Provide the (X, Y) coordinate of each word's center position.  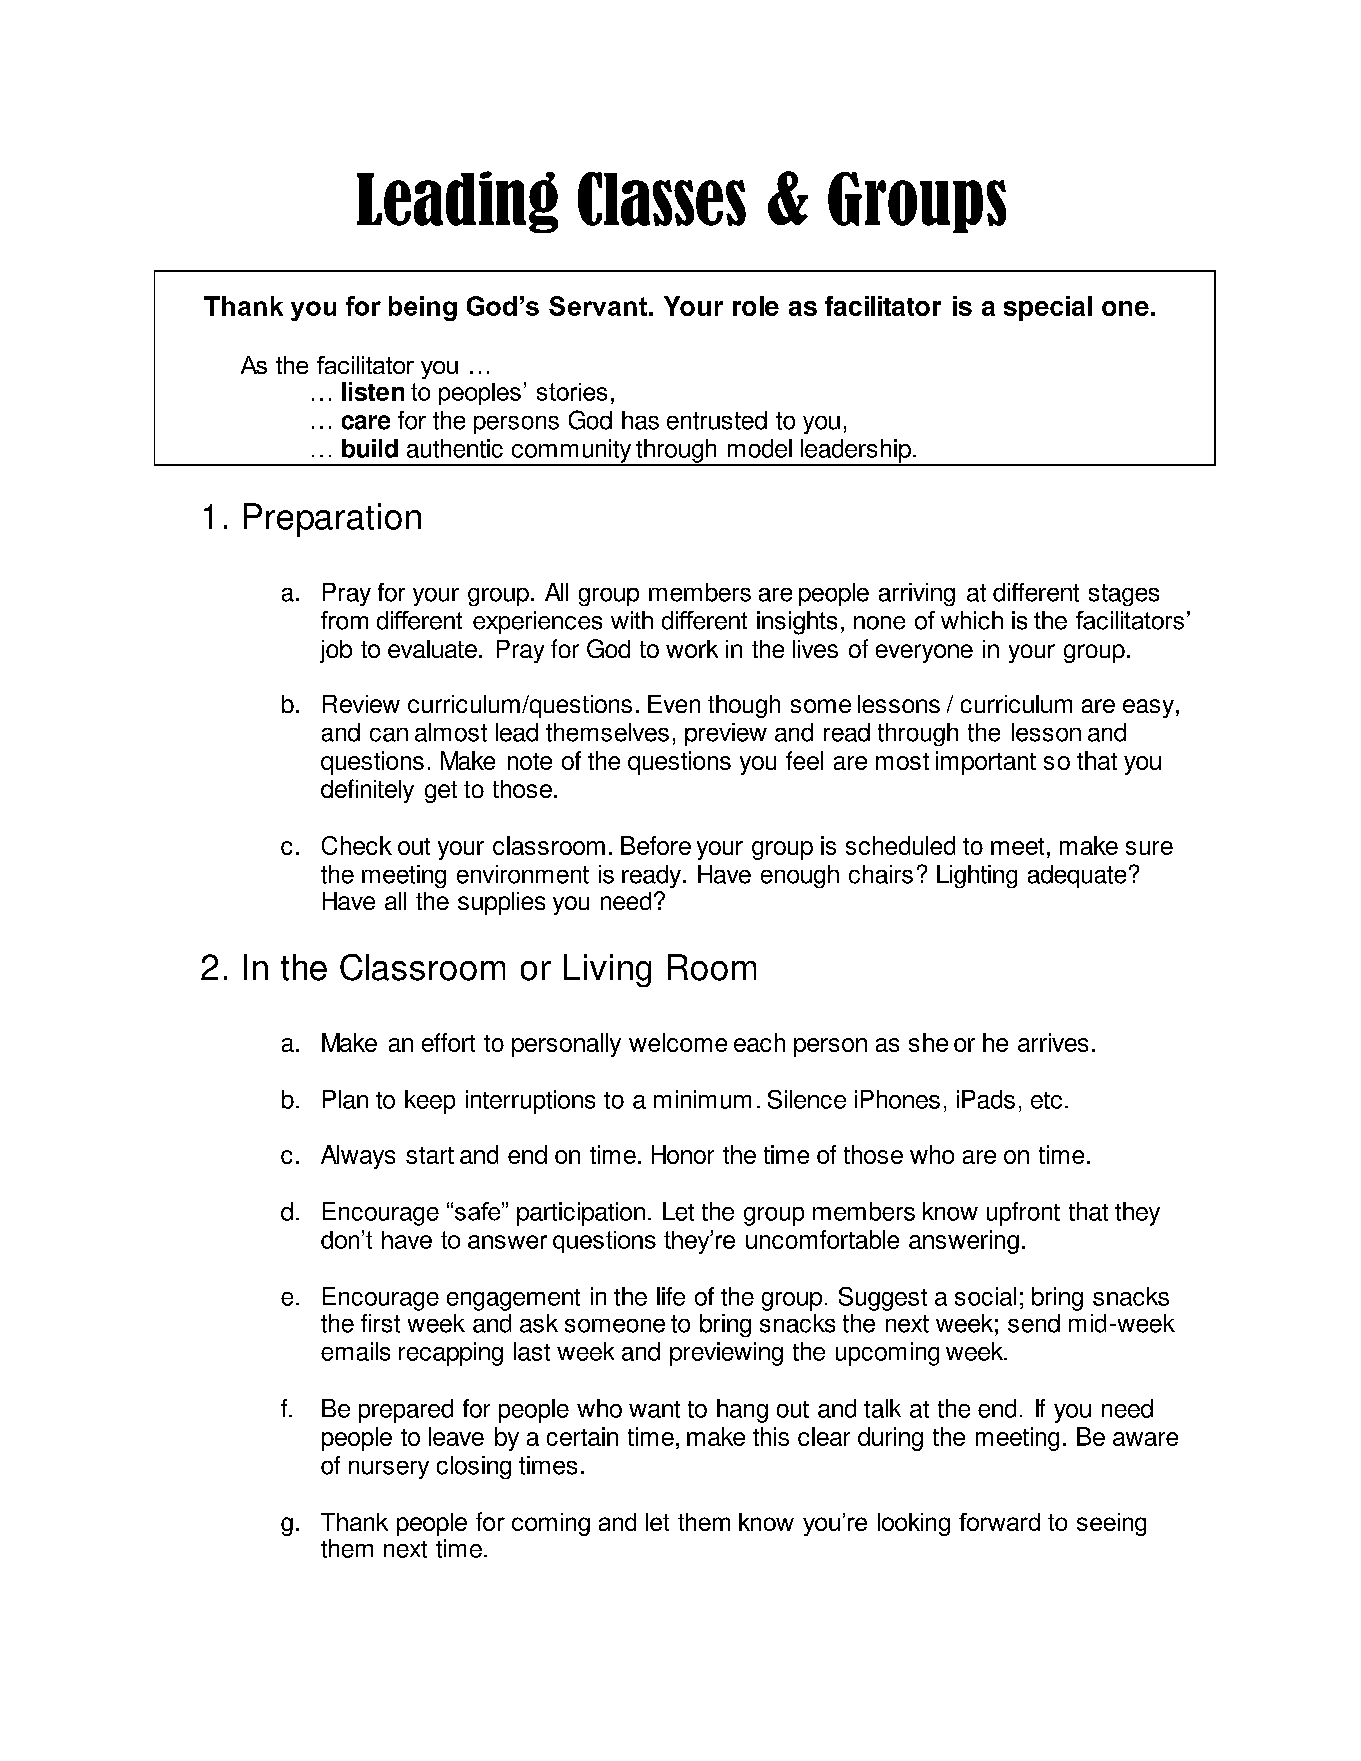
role (756, 306)
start (430, 1155)
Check (357, 845)
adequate (1077, 876)
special (1048, 308)
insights (797, 623)
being (423, 308)
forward (999, 1522)
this (771, 1436)
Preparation (332, 520)
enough (800, 876)
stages (1124, 595)
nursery (389, 1470)
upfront (1023, 1214)
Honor (683, 1154)
